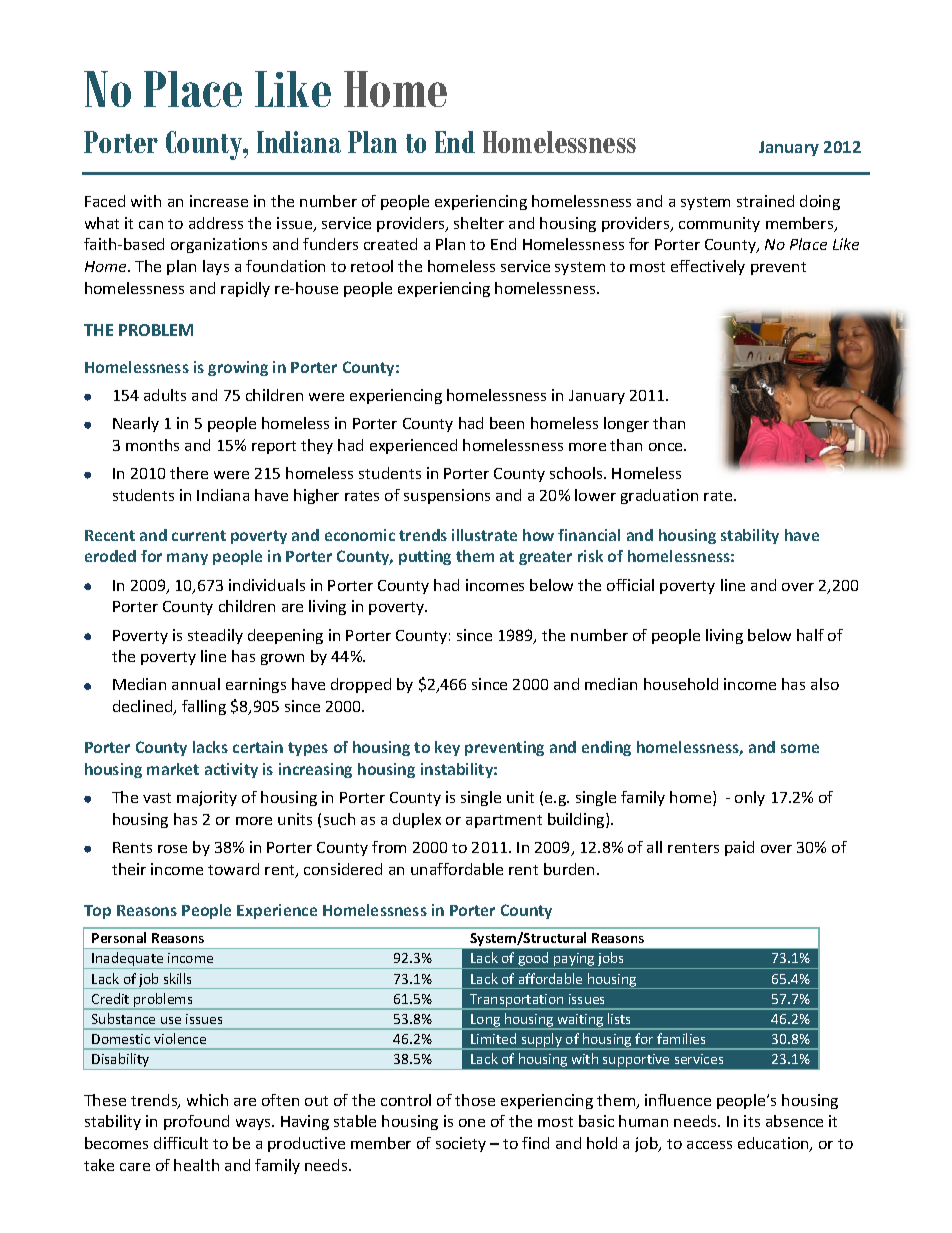 This screenshot has width=952, height=1233. I want to click on illustrate, so click(484, 535).
